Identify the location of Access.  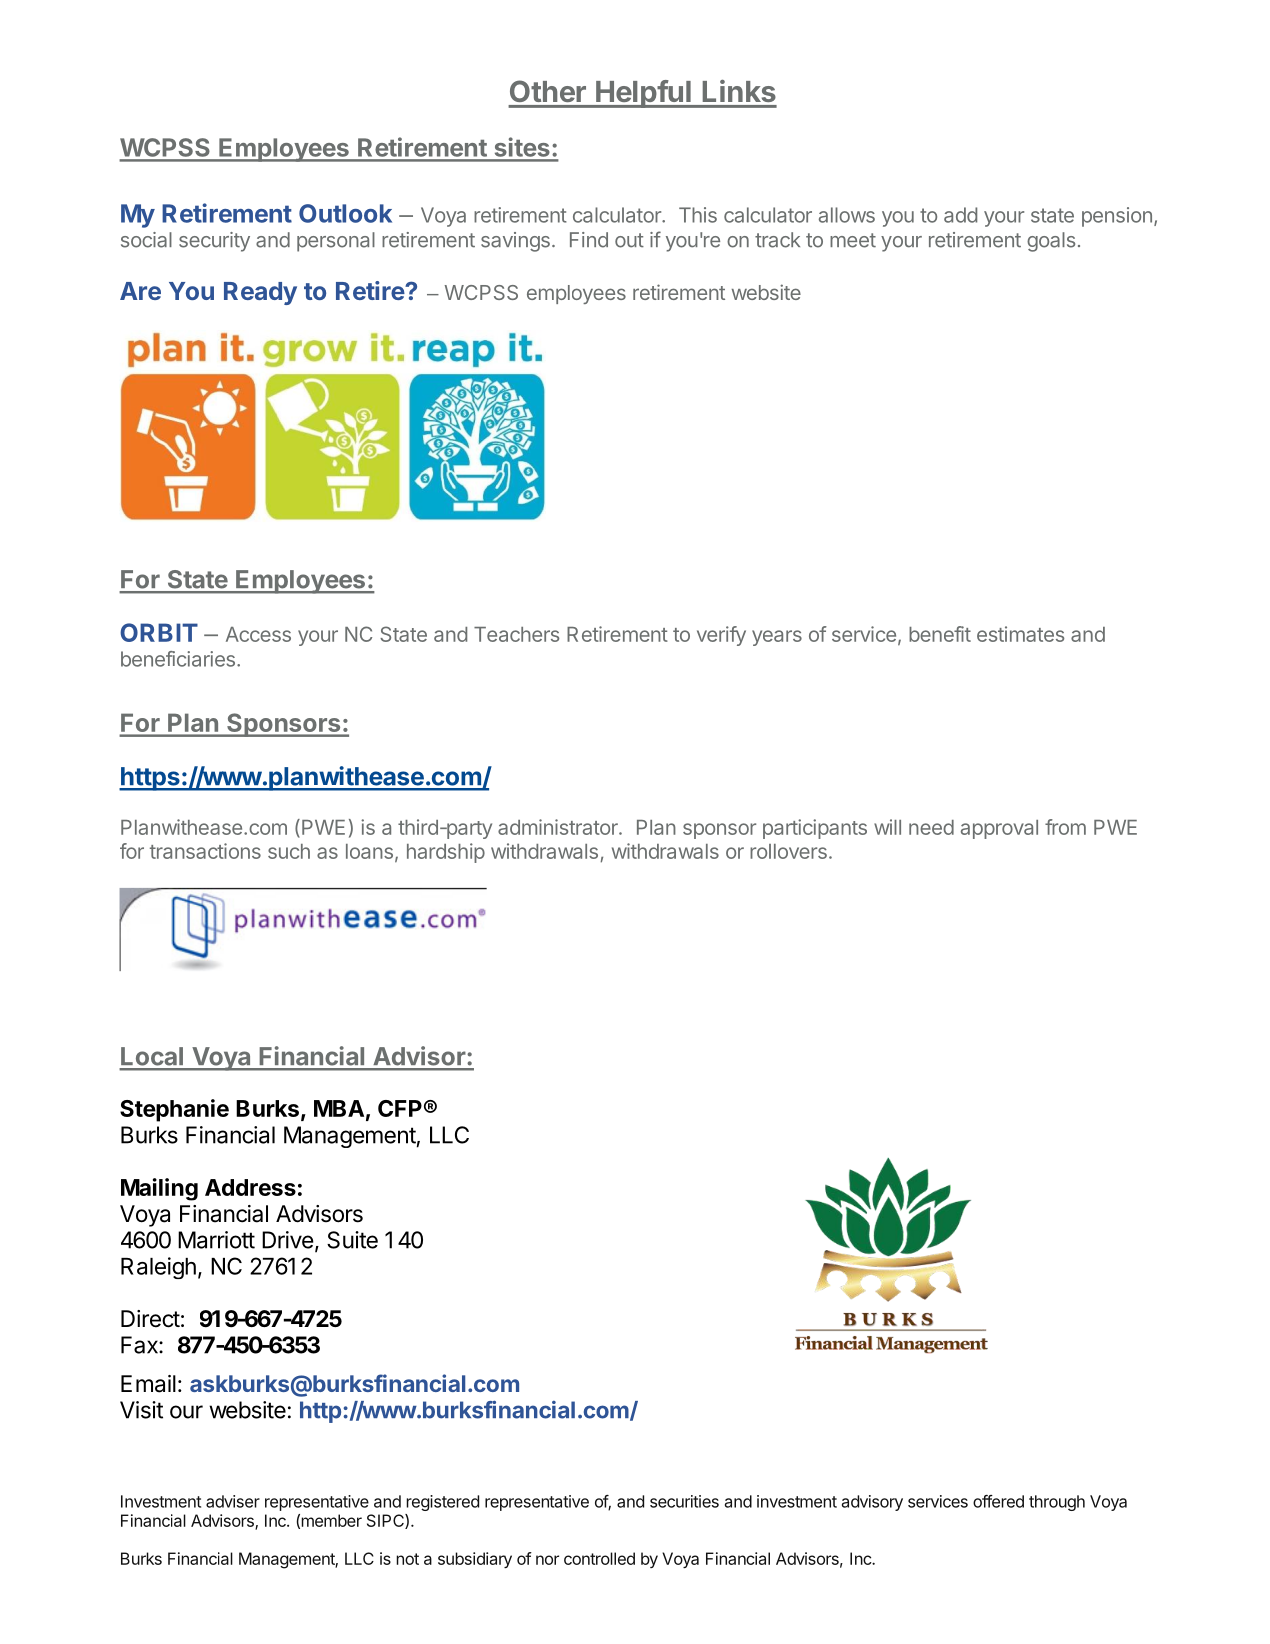
(258, 634).
